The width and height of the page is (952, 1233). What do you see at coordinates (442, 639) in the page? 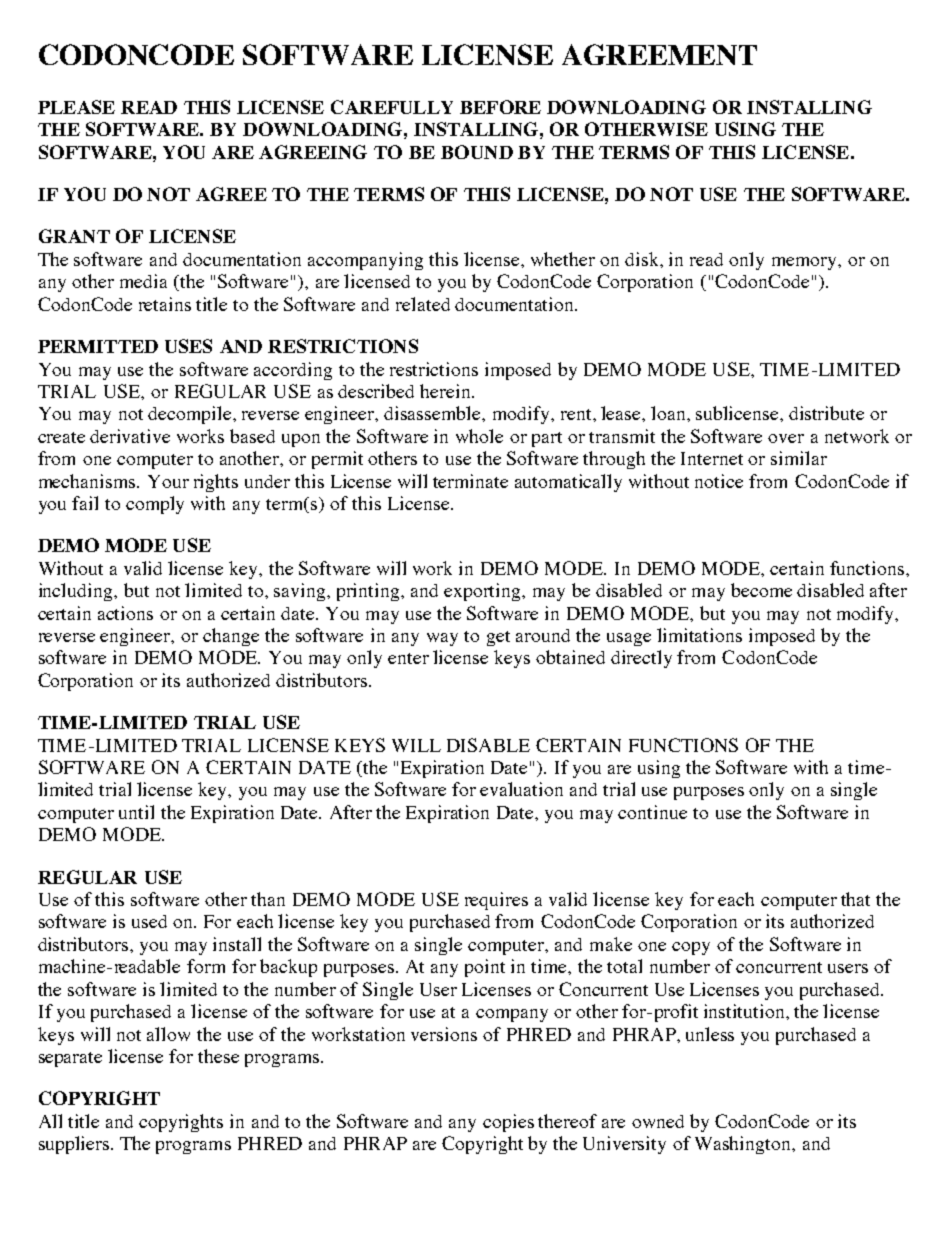
I see `way` at bounding box center [442, 639].
